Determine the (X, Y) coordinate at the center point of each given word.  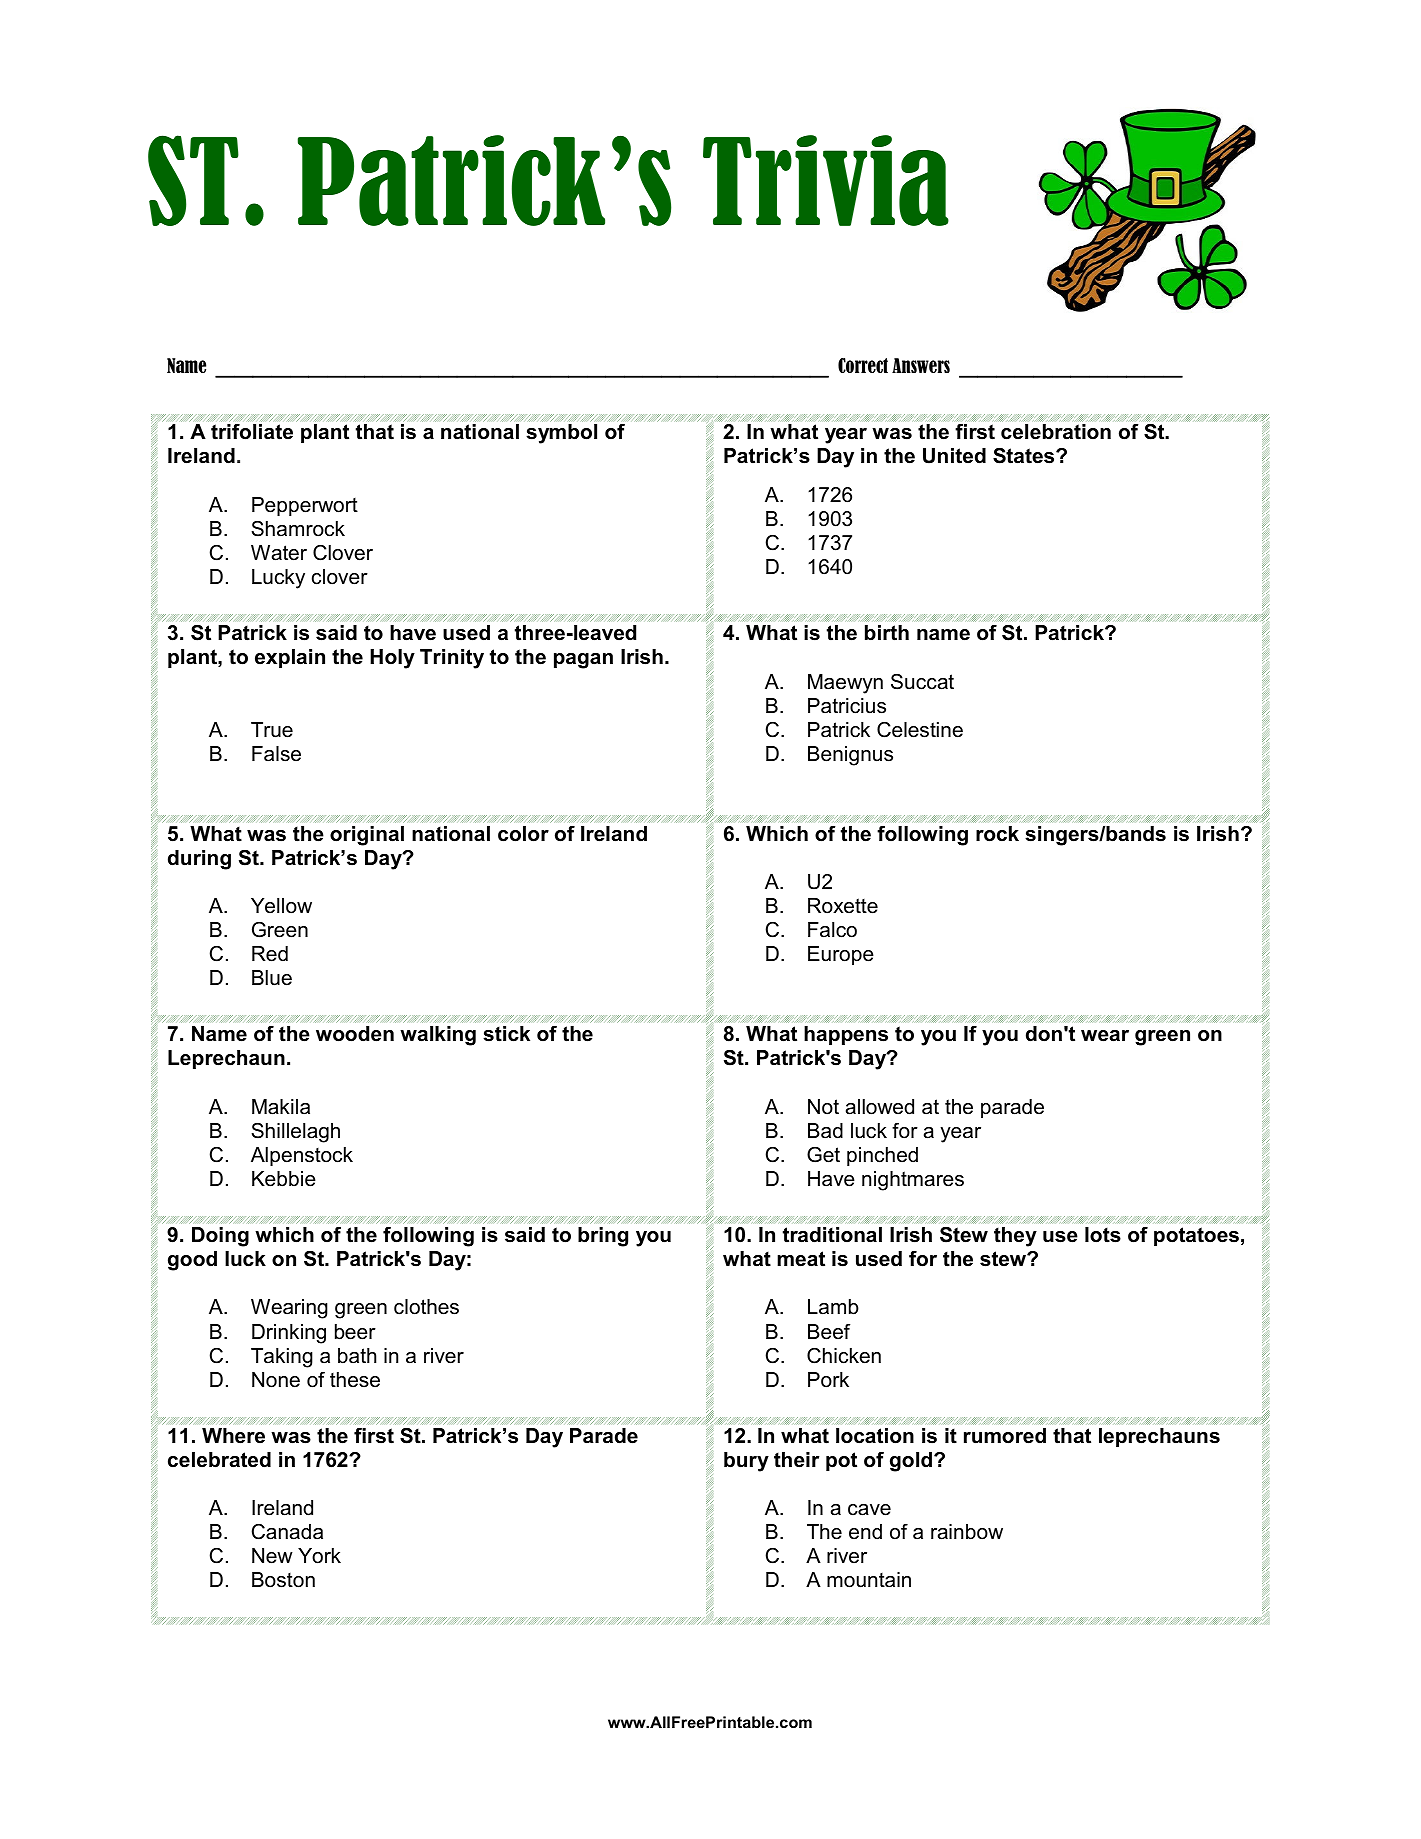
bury (746, 1462)
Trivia (826, 180)
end (865, 1532)
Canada (287, 1532)
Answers (921, 365)
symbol (561, 434)
